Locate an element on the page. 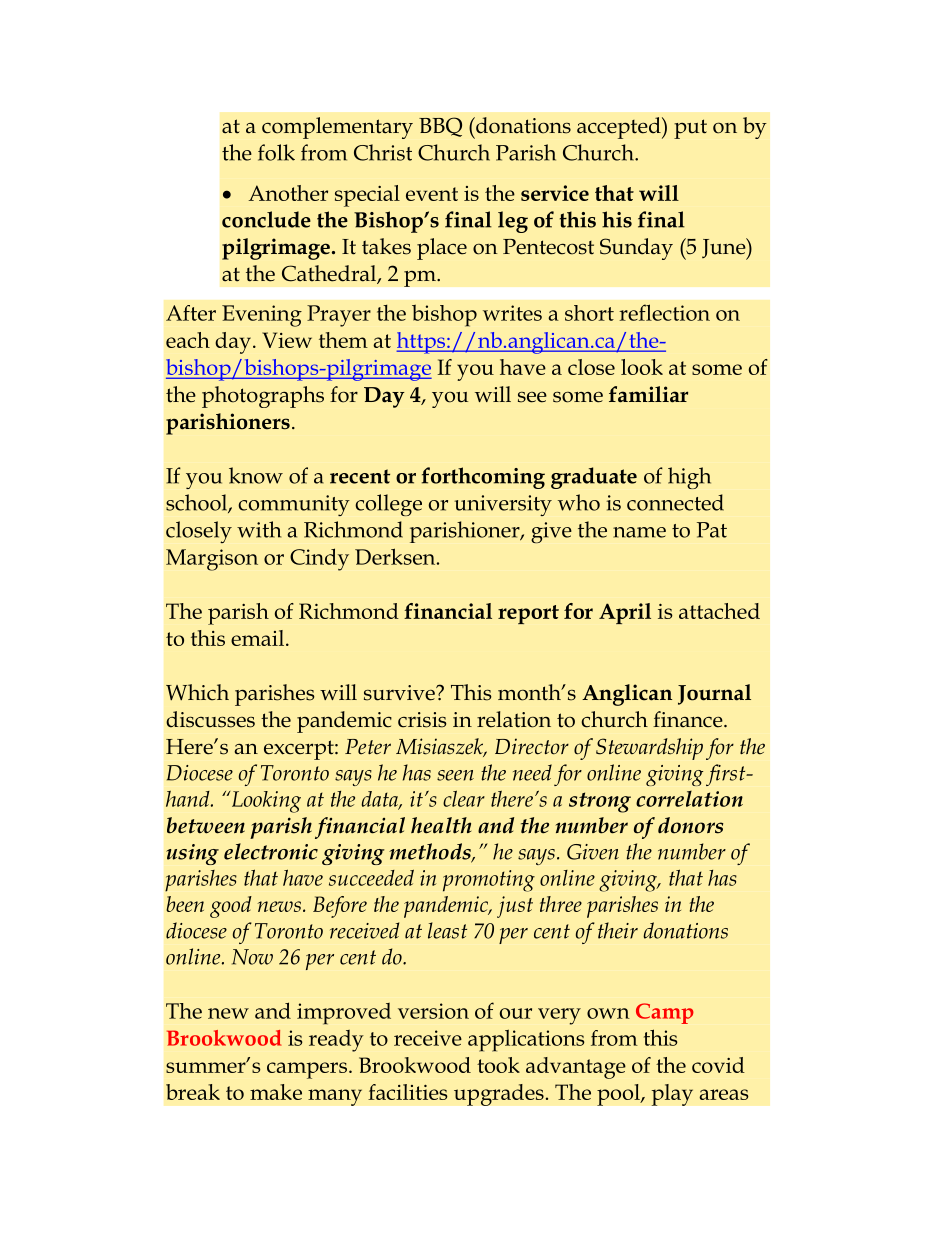 Image resolution: width=952 pixels, height=1233 pixels. photographs is located at coordinates (263, 397).
